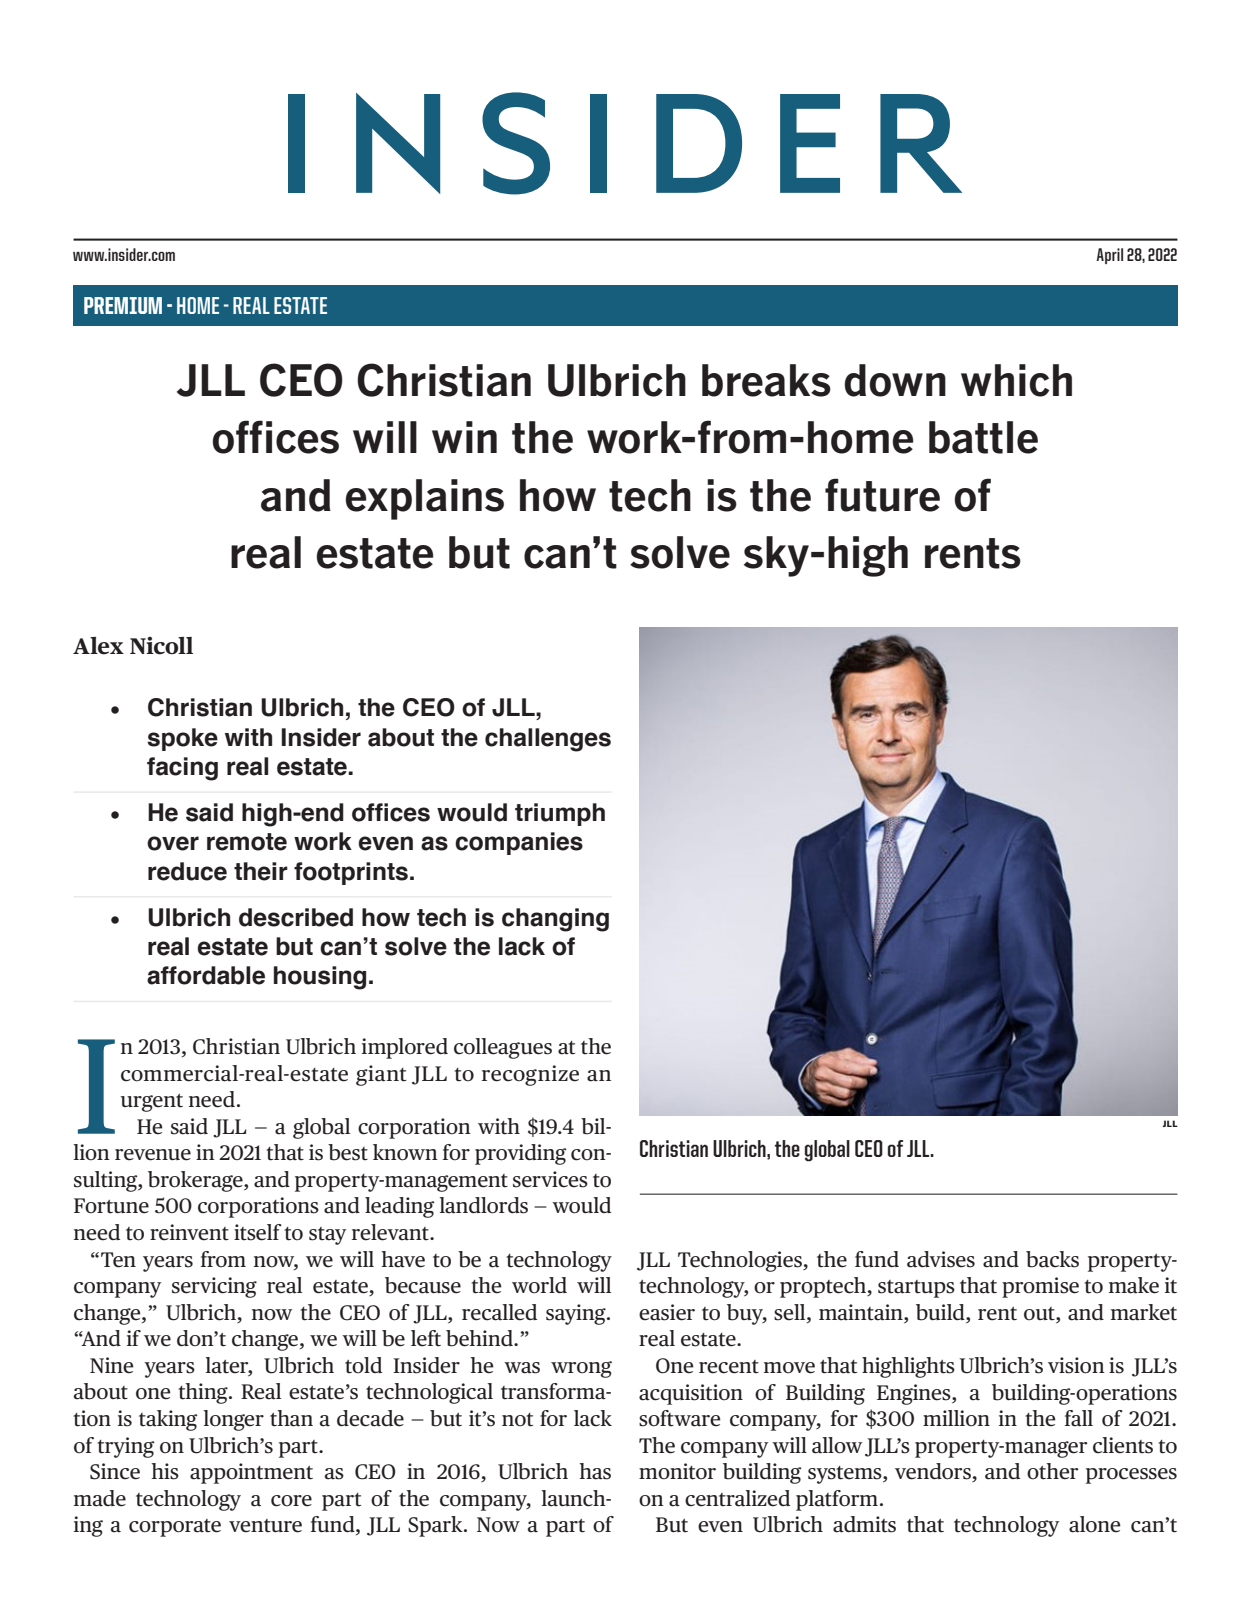 This screenshot has height=1619, width=1251. Describe the element at coordinates (1109, 256) in the screenshot. I see `April` at that location.
